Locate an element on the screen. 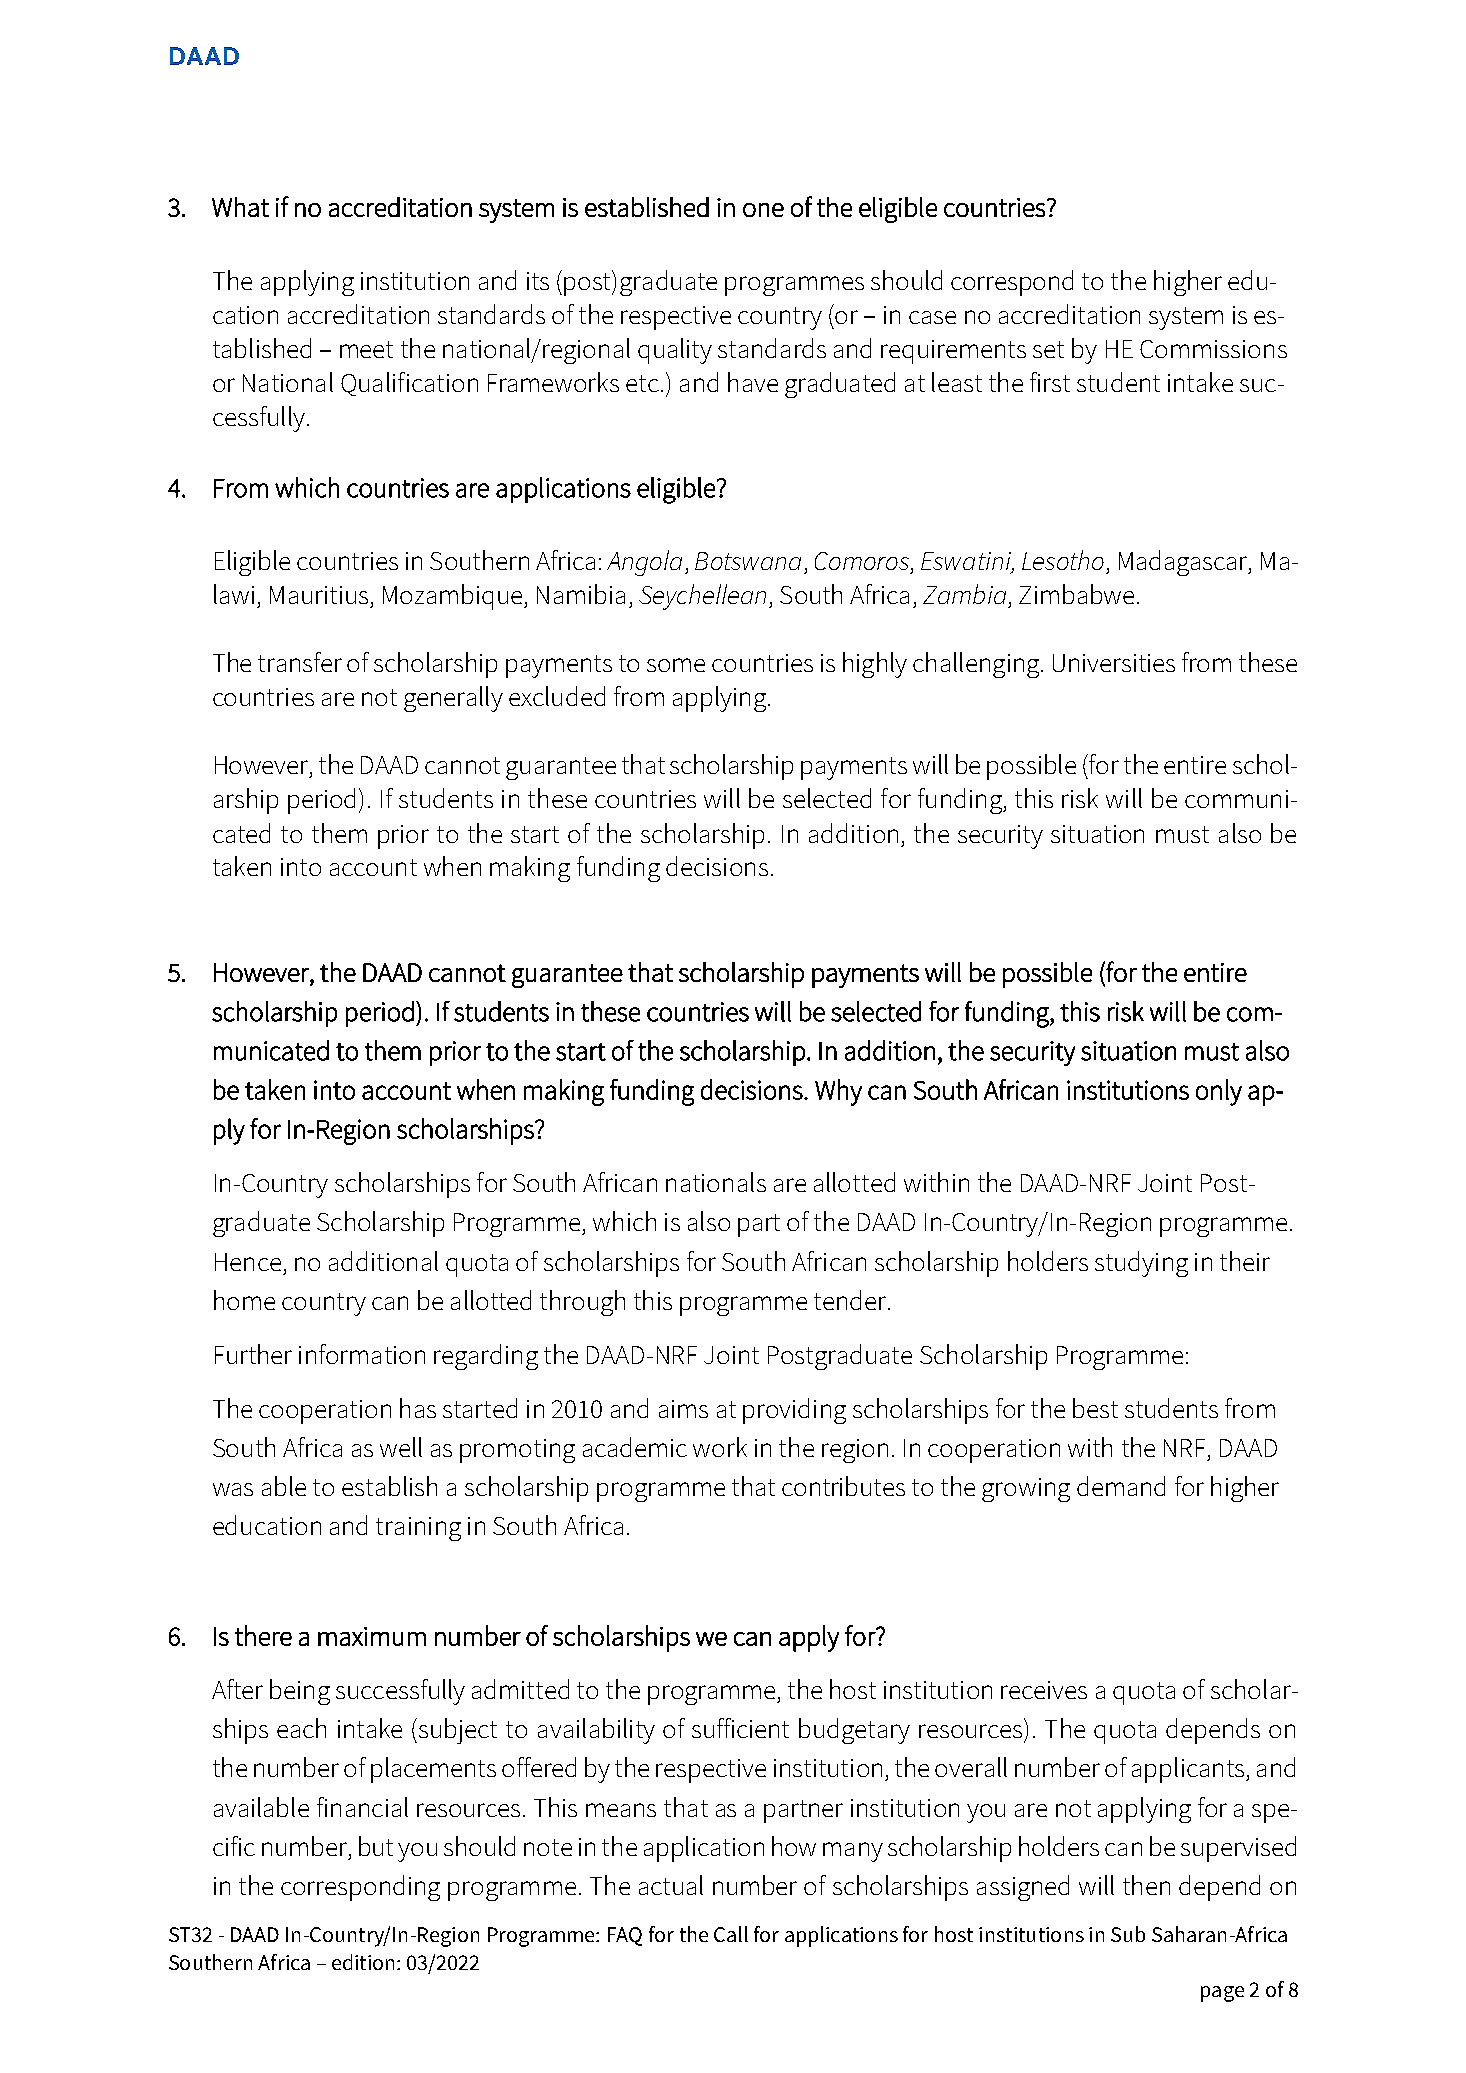 This screenshot has height=2073, width=1466. edition is located at coordinates (363, 1962).
